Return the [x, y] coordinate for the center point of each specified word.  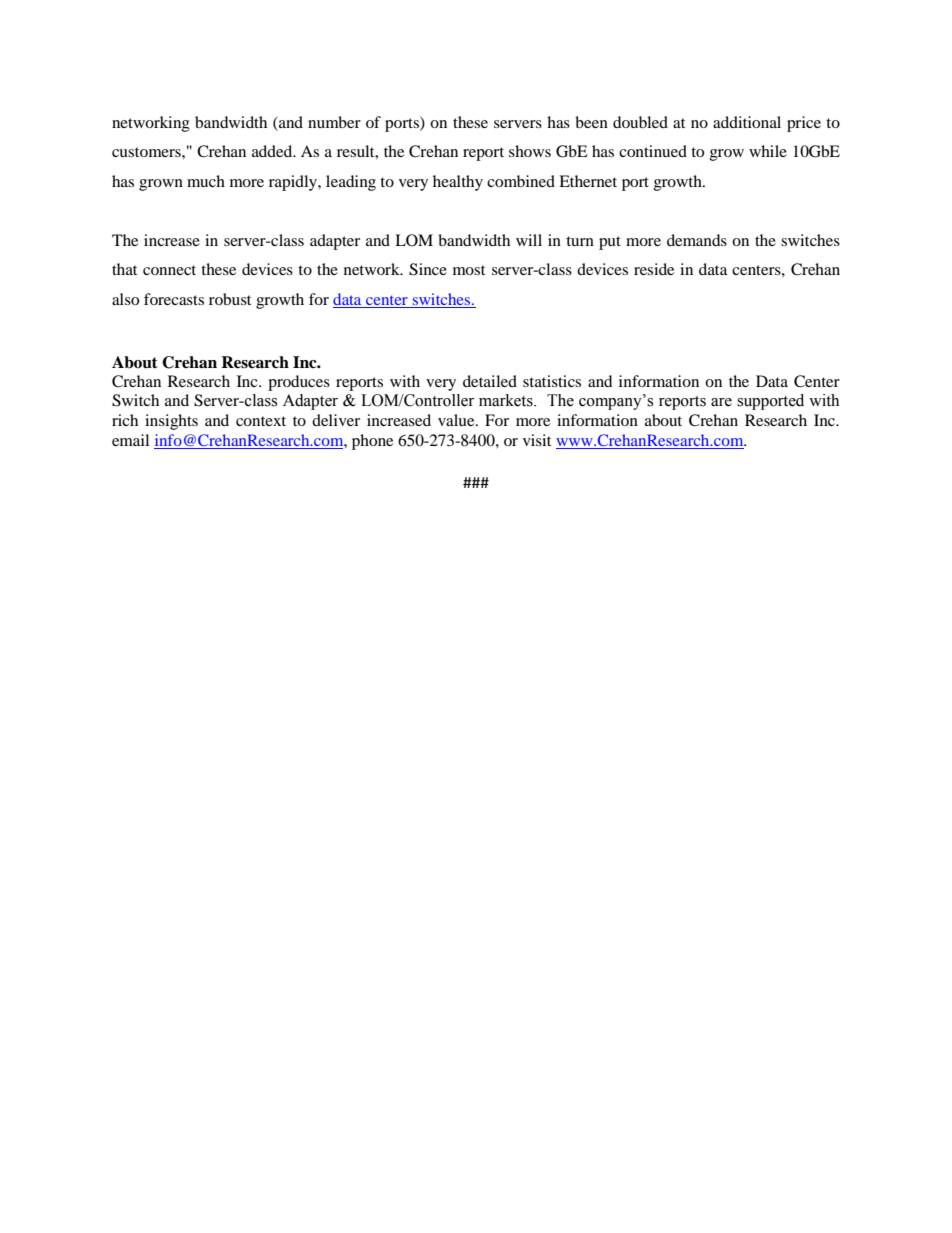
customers [147, 152]
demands [697, 240]
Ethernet [588, 181]
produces [299, 383]
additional [747, 122]
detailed [490, 381]
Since [428, 269]
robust [230, 299]
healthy [458, 183]
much [206, 181]
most [469, 270]
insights [171, 422]
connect [169, 270]
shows [530, 151]
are [721, 402]
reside [654, 269]
